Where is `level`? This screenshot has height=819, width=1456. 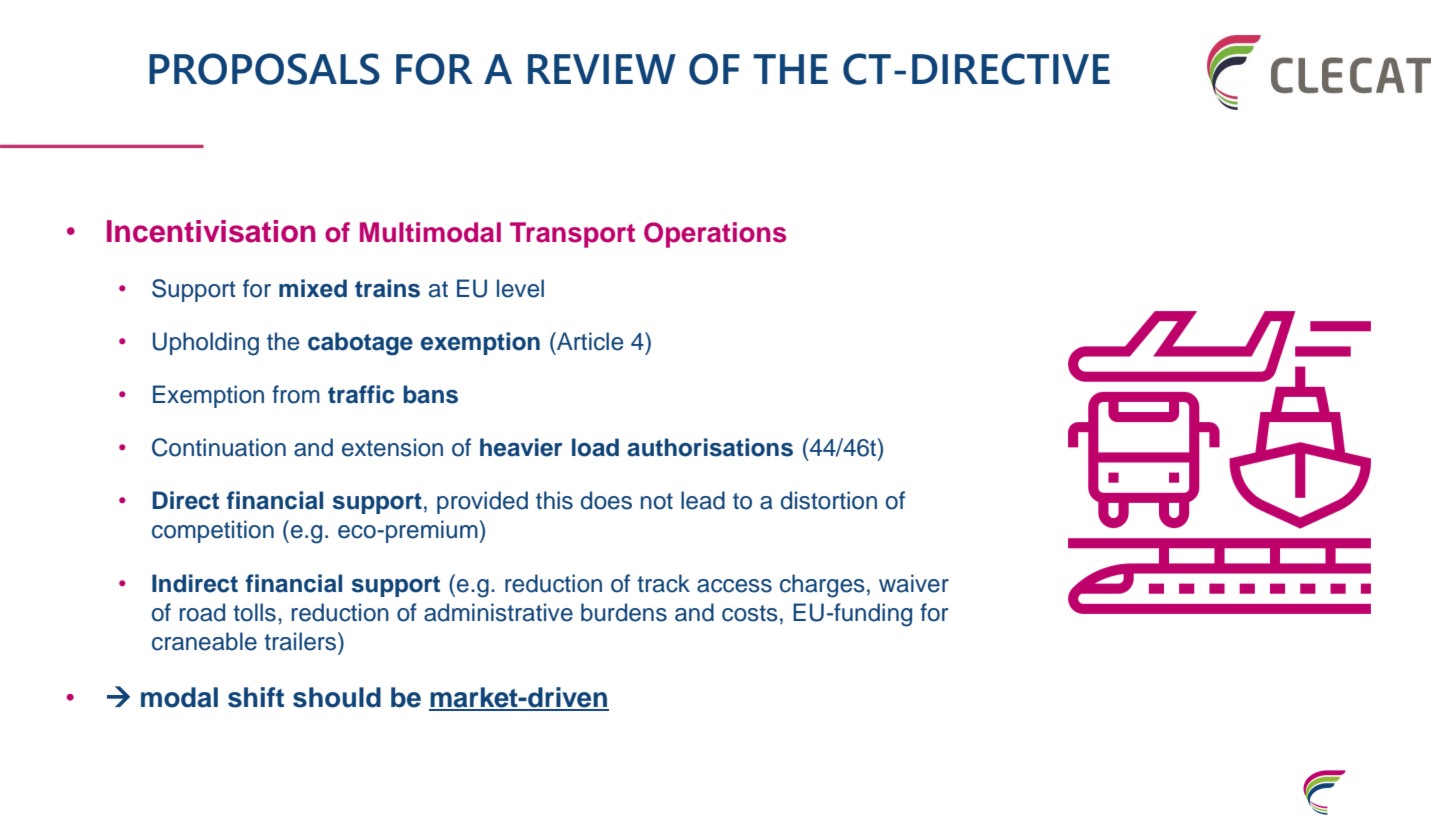 level is located at coordinates (520, 288).
